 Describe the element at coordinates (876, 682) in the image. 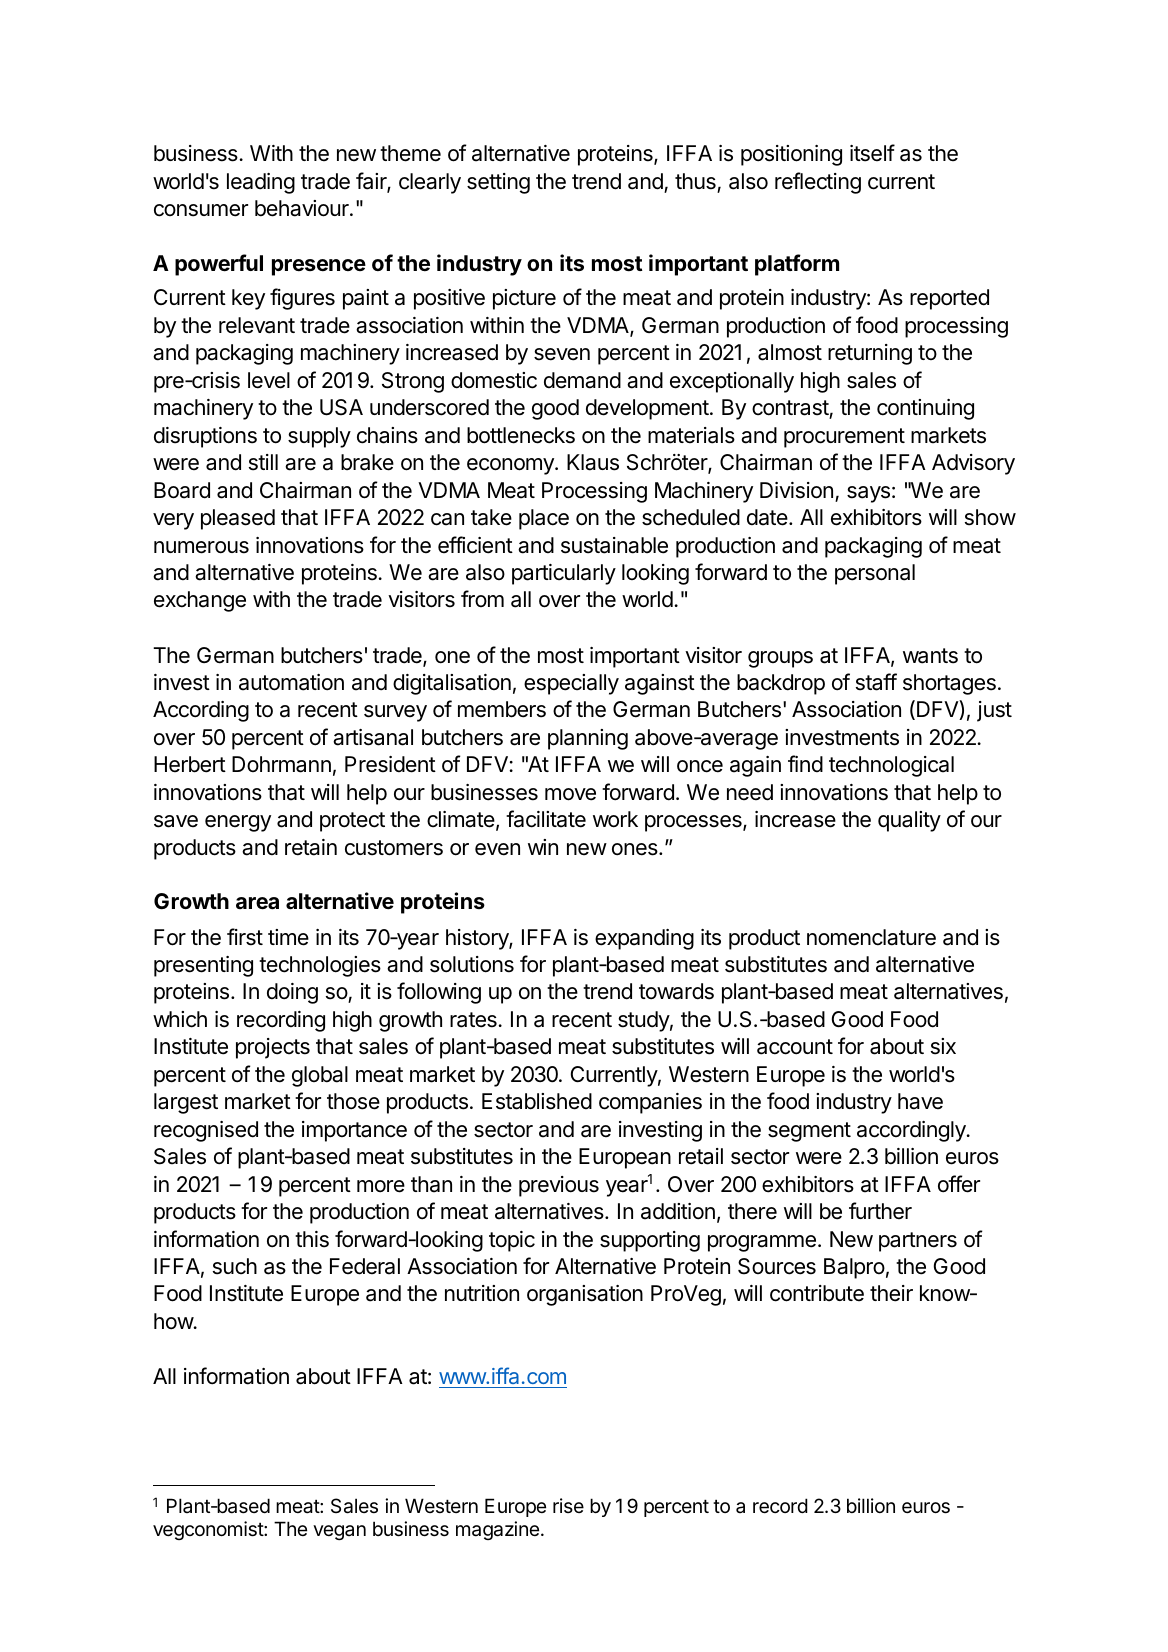

I see `staff` at that location.
